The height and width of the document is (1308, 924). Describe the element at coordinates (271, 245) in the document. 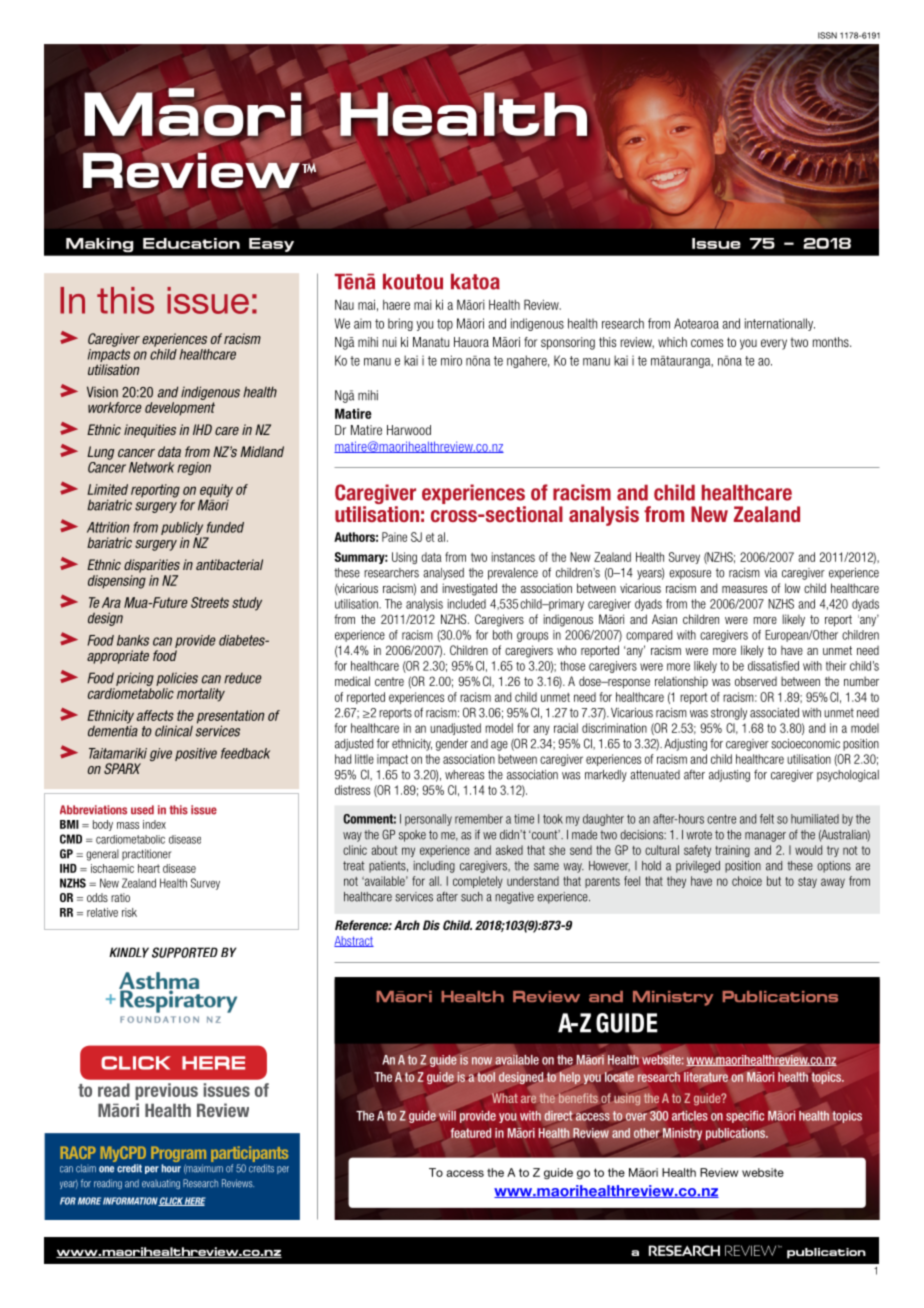

I see `Easy` at that location.
